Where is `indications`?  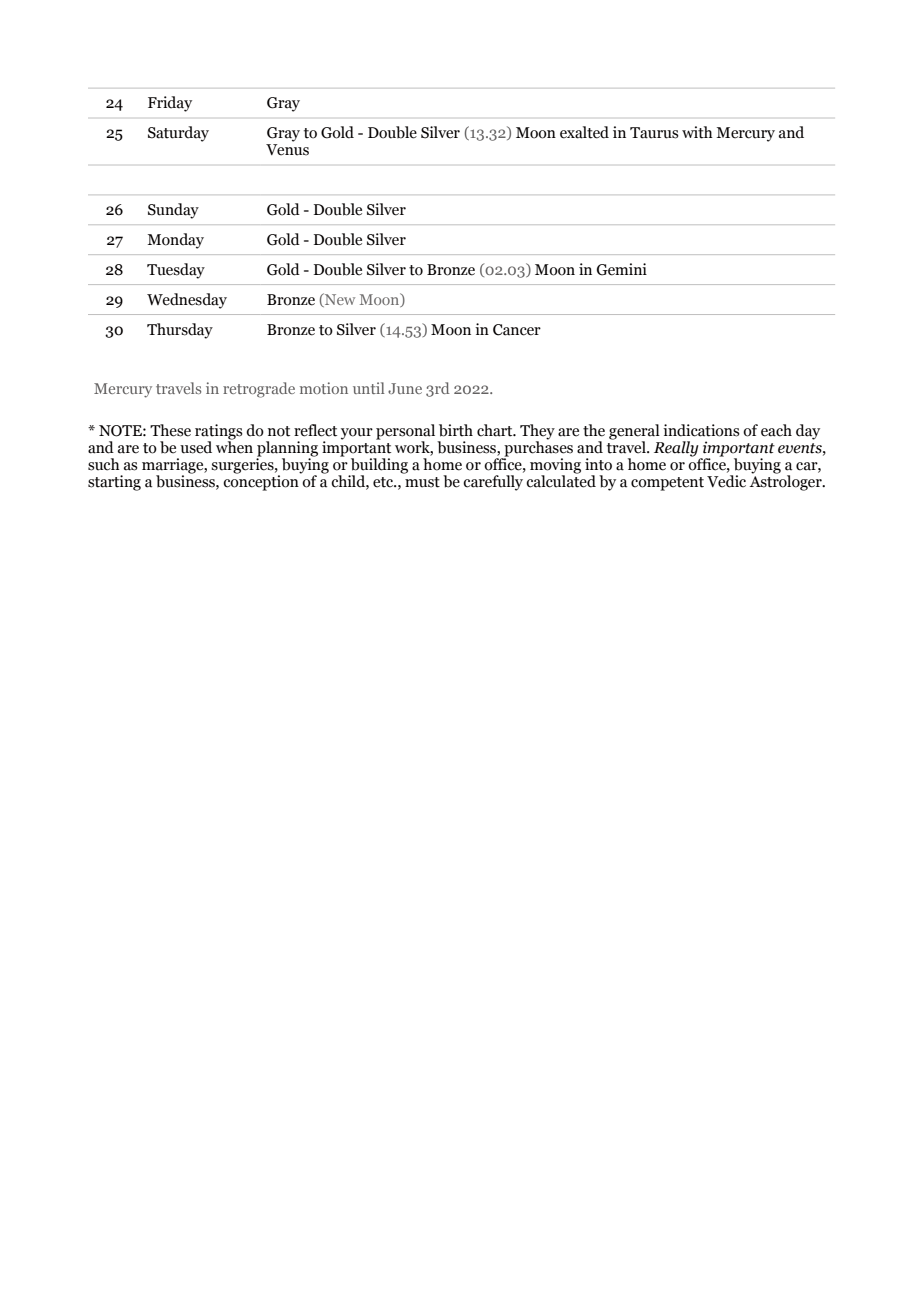
indications is located at coordinates (701, 430).
